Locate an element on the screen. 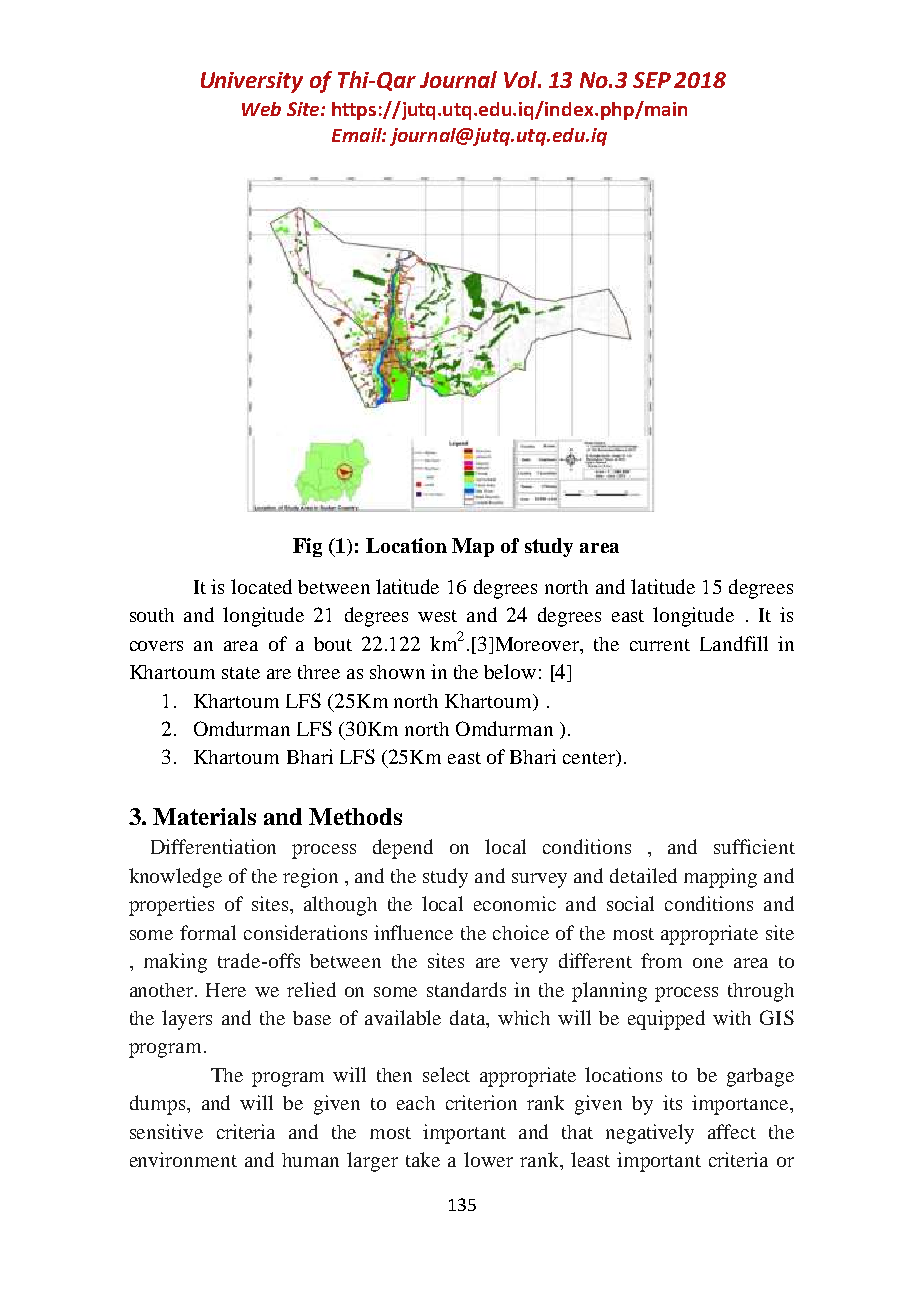 This screenshot has width=924, height=1305. University is located at coordinates (252, 82).
